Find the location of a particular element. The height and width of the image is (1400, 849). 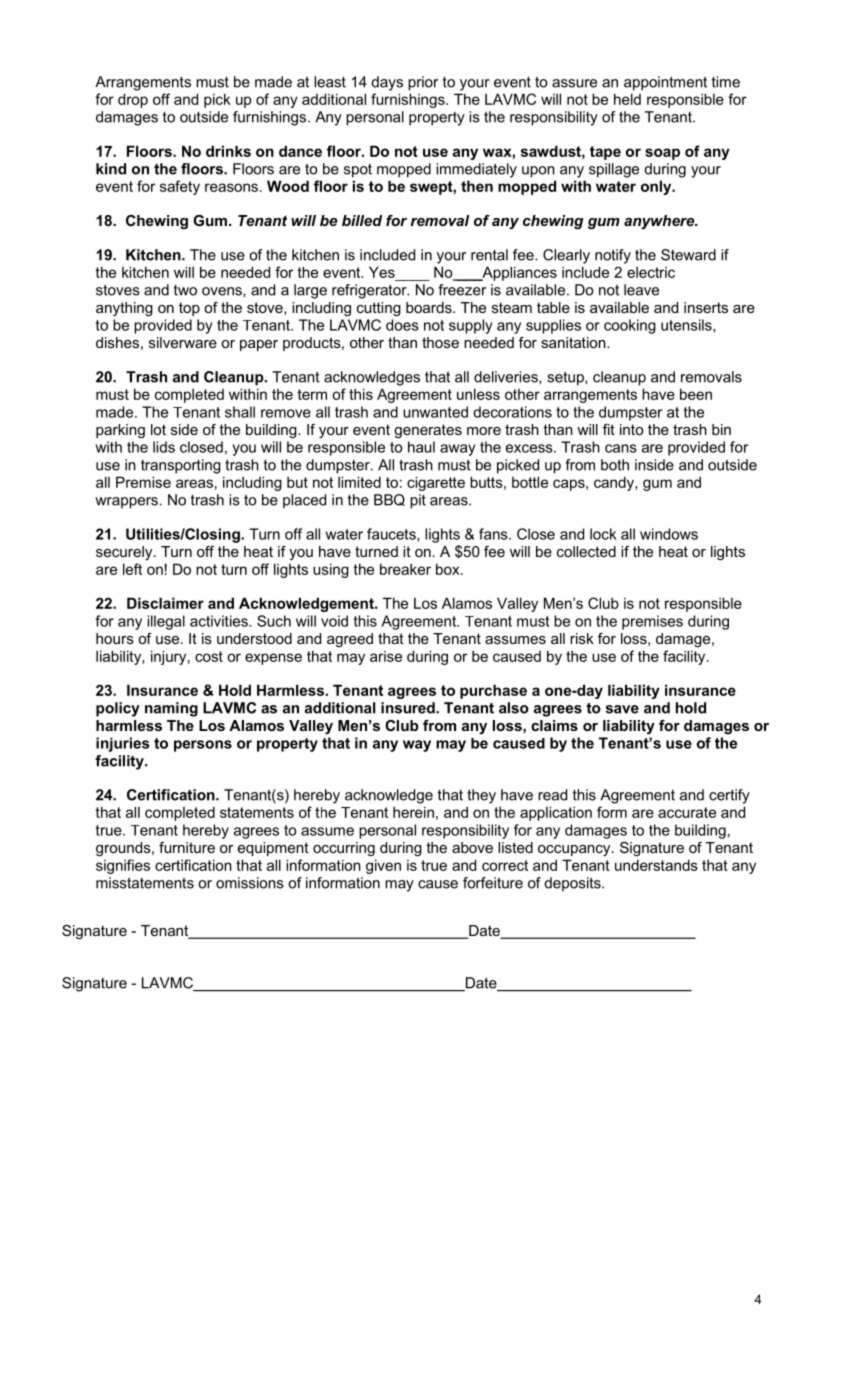

understands is located at coordinates (656, 865).
